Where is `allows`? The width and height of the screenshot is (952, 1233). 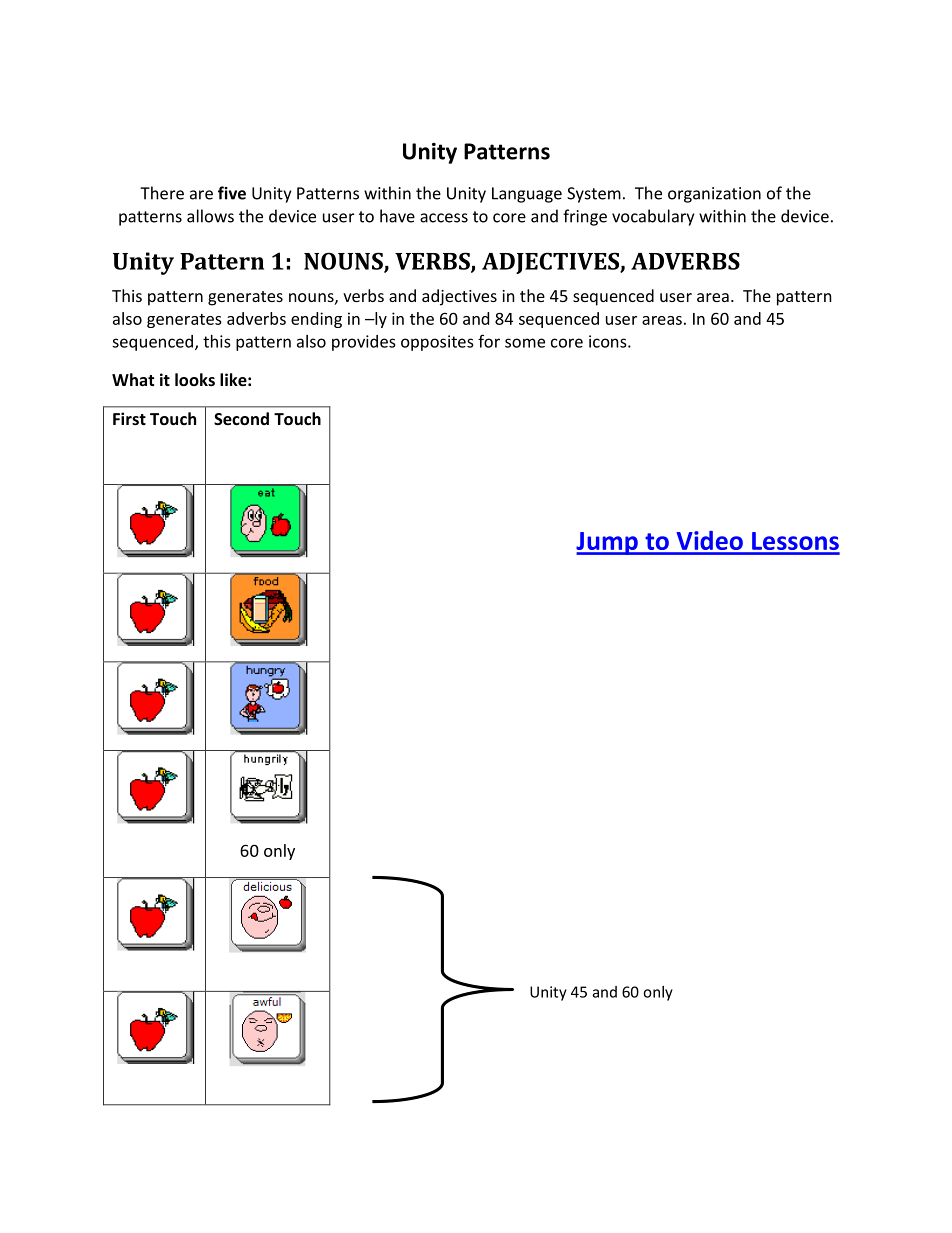 allows is located at coordinates (210, 216).
